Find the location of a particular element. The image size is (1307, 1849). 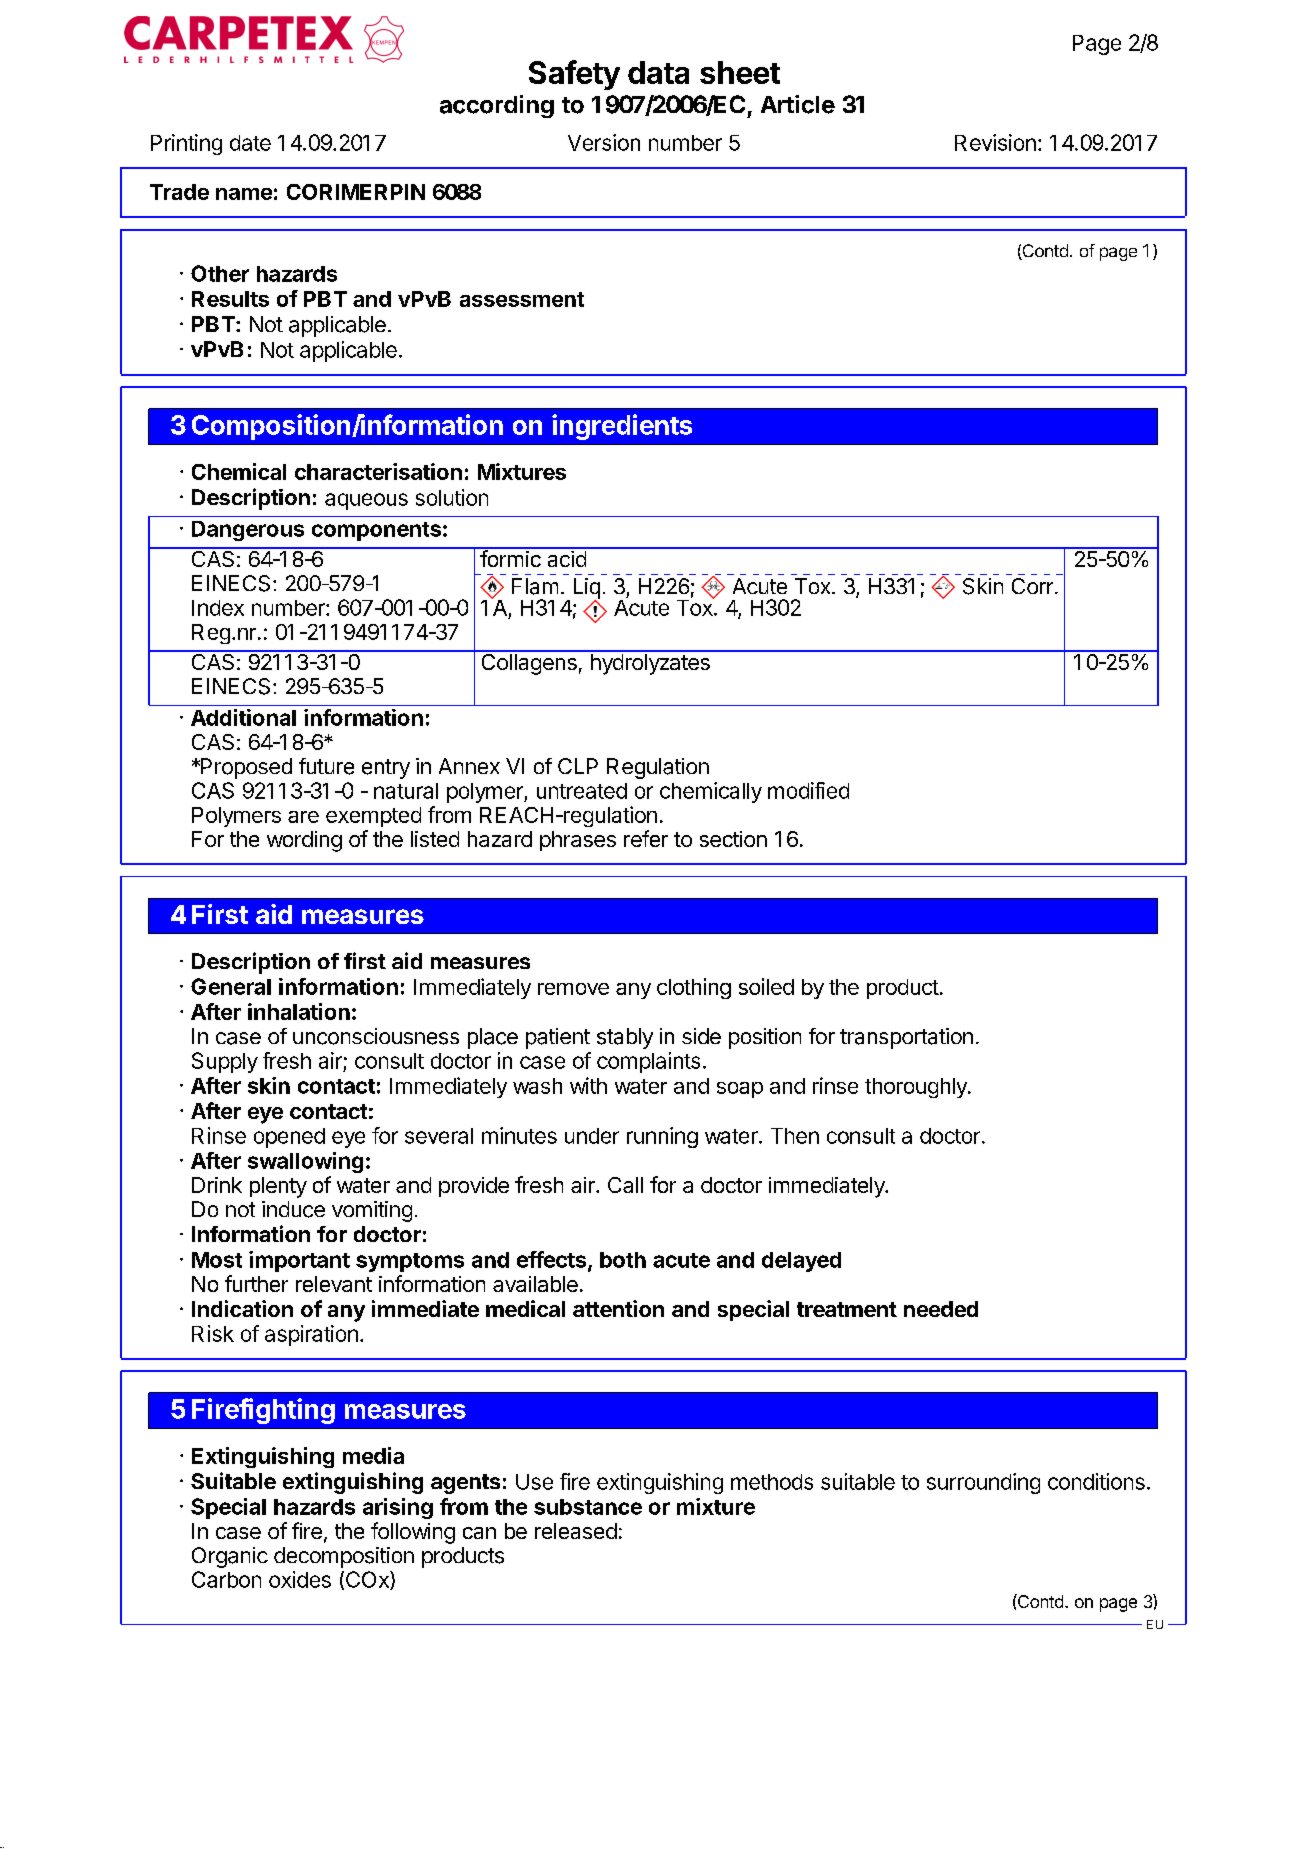

substance is located at coordinates (588, 1507).
